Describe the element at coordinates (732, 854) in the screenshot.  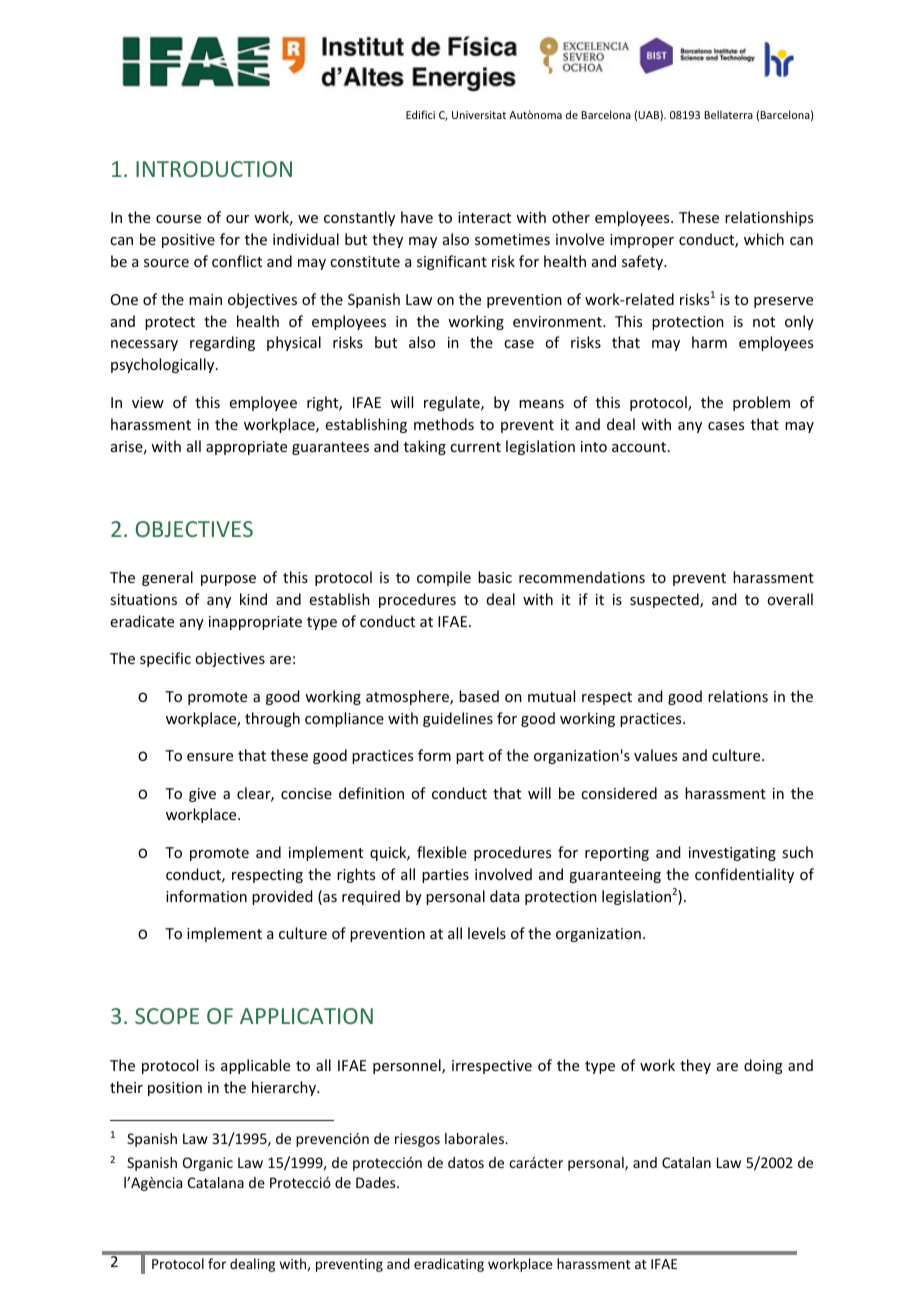
I see `investigating` at that location.
